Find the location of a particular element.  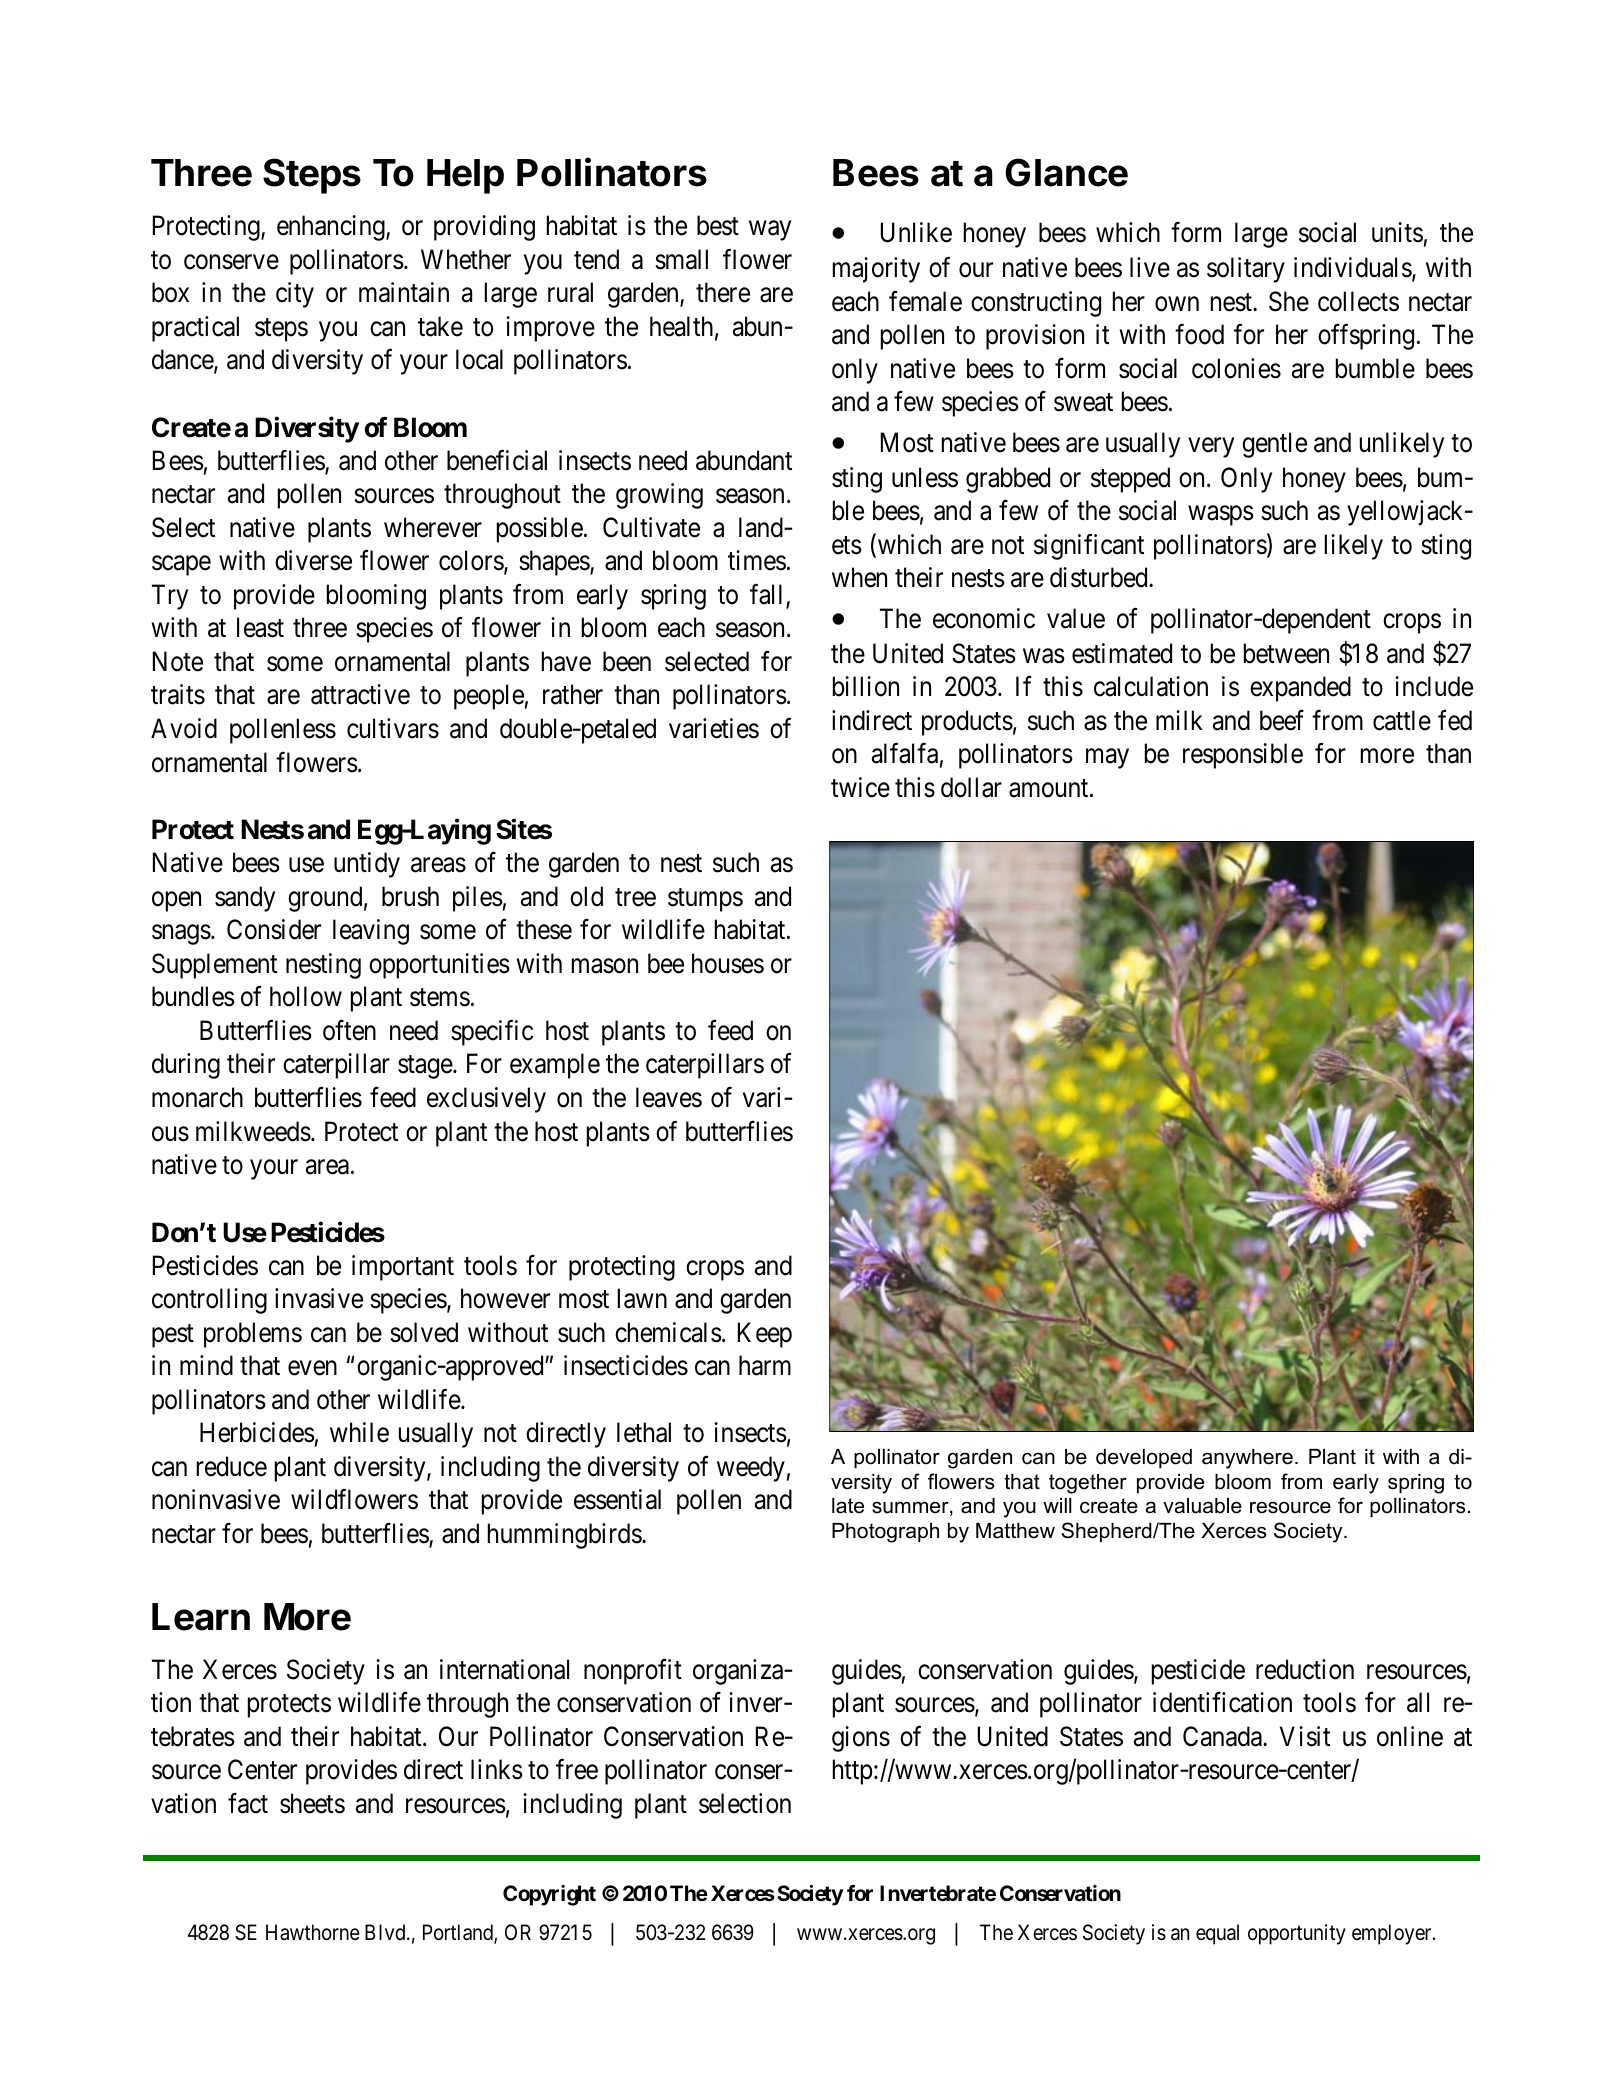

way is located at coordinates (770, 231).
